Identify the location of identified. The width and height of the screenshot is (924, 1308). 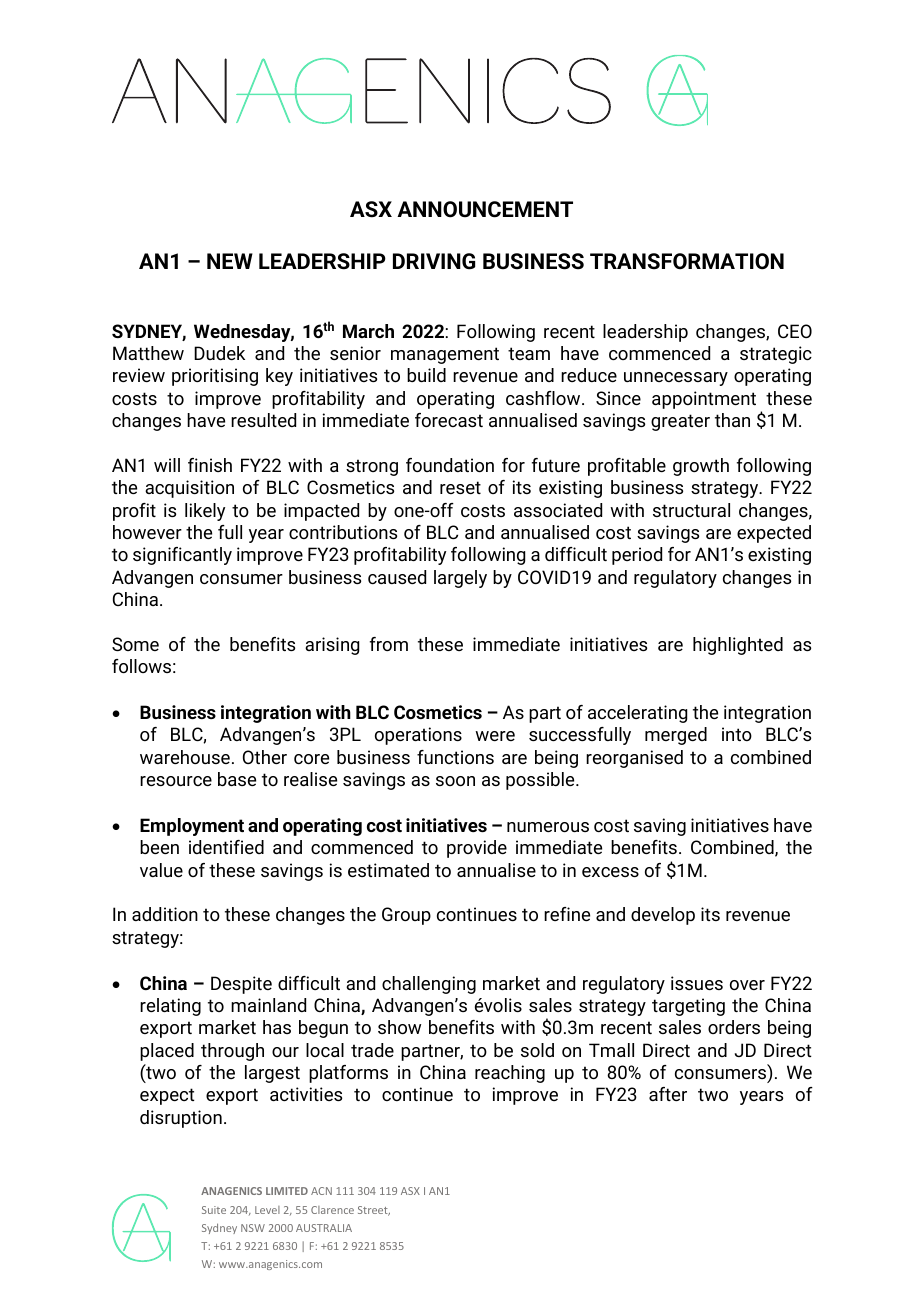
(226, 847).
